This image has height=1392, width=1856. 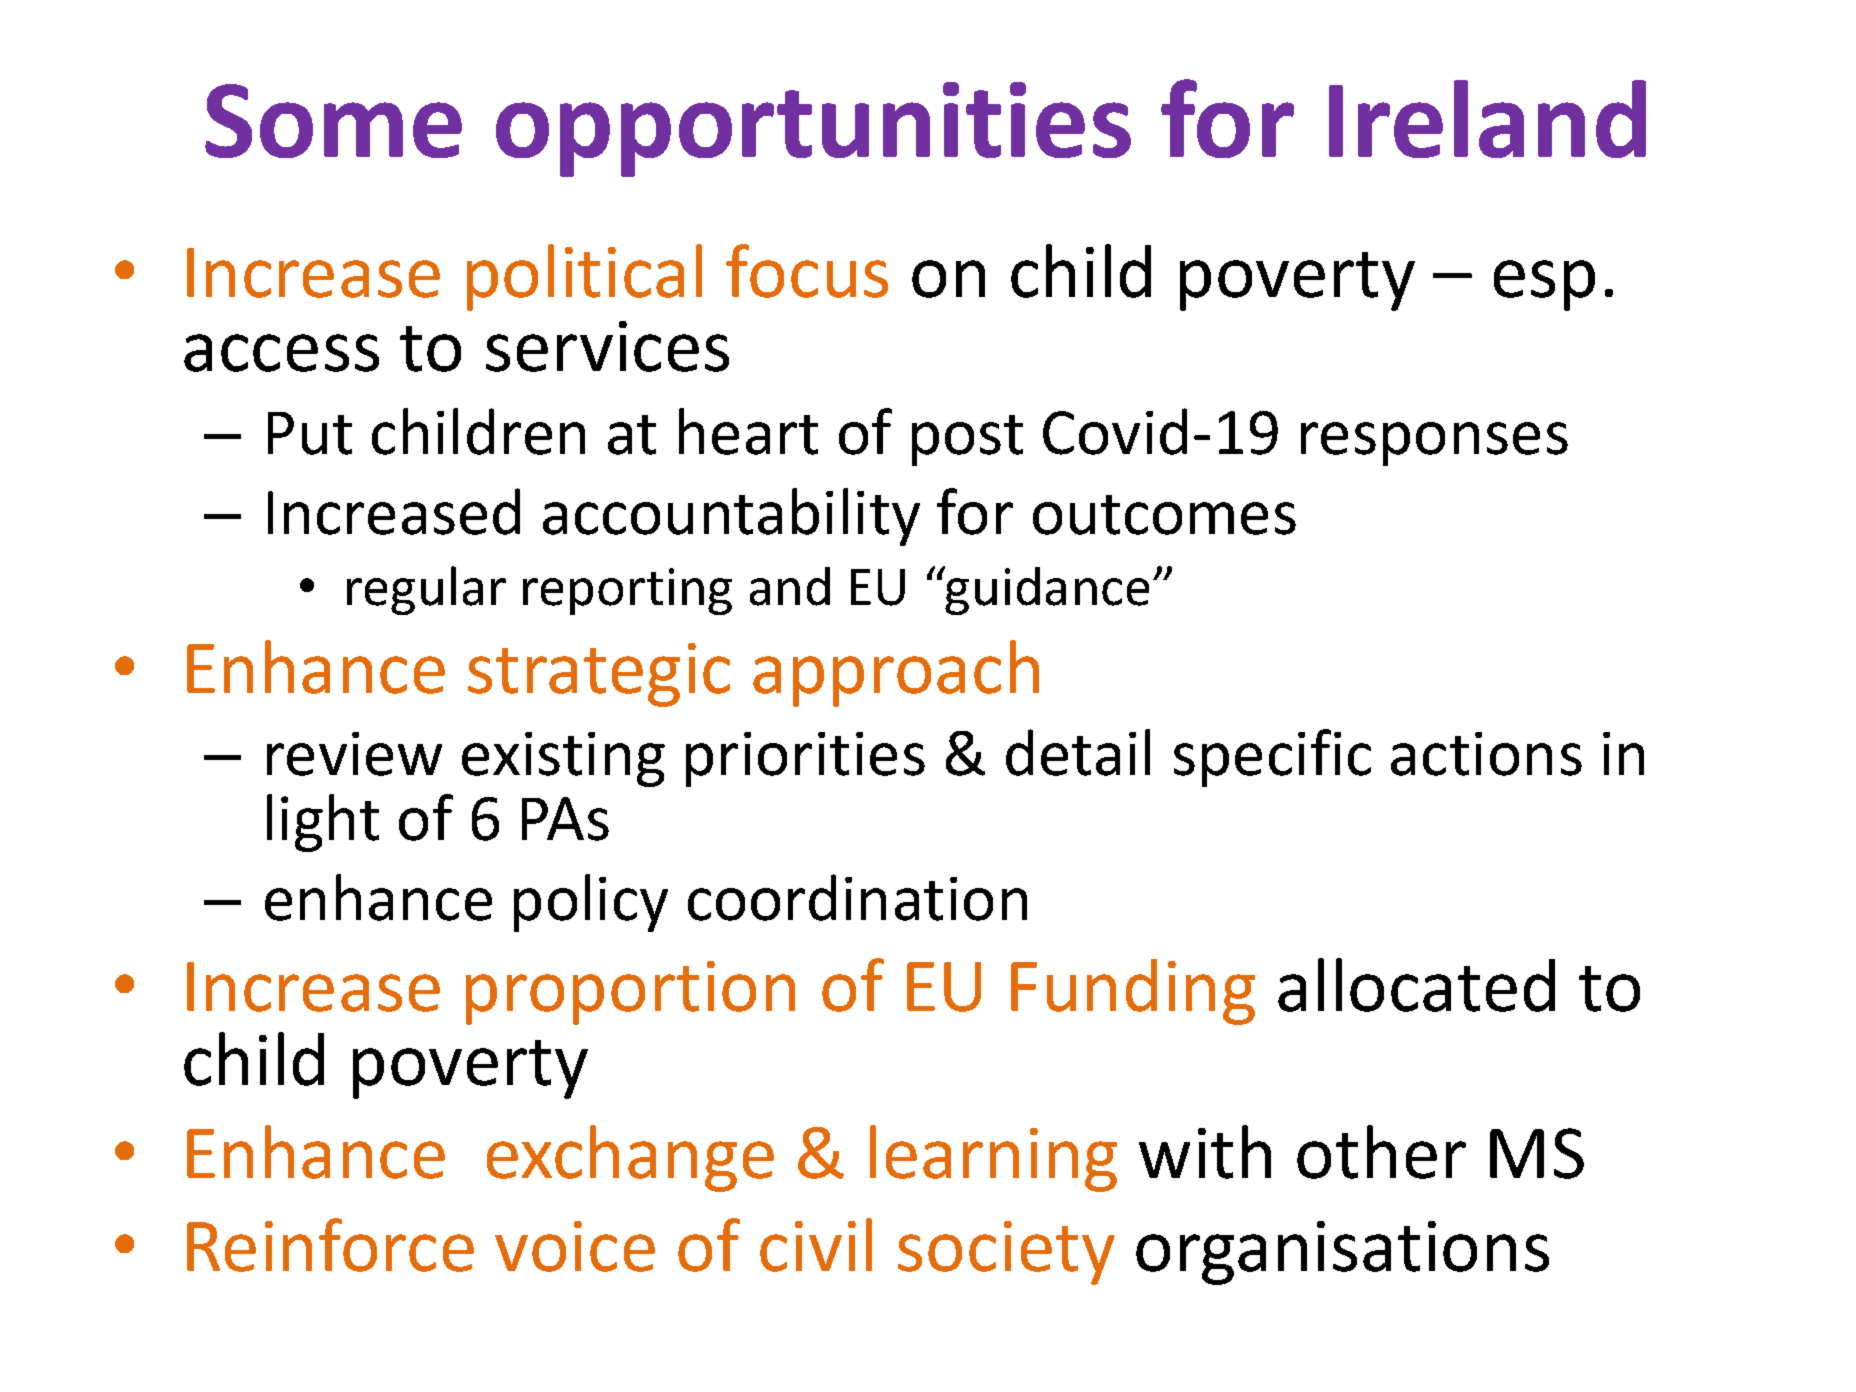 I want to click on accountability, so click(x=731, y=517).
